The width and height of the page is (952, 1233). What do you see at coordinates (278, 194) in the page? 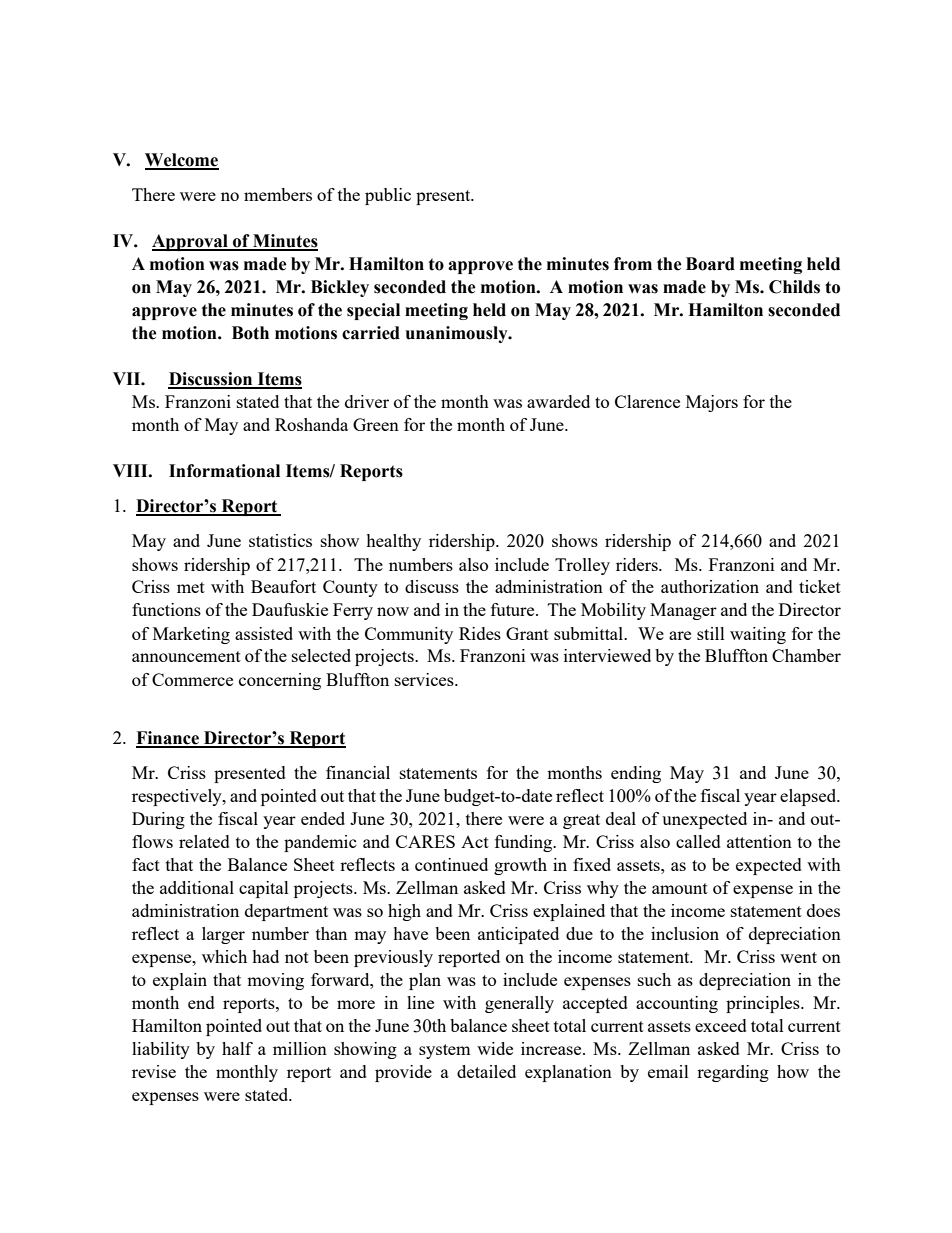
I see `members` at bounding box center [278, 194].
